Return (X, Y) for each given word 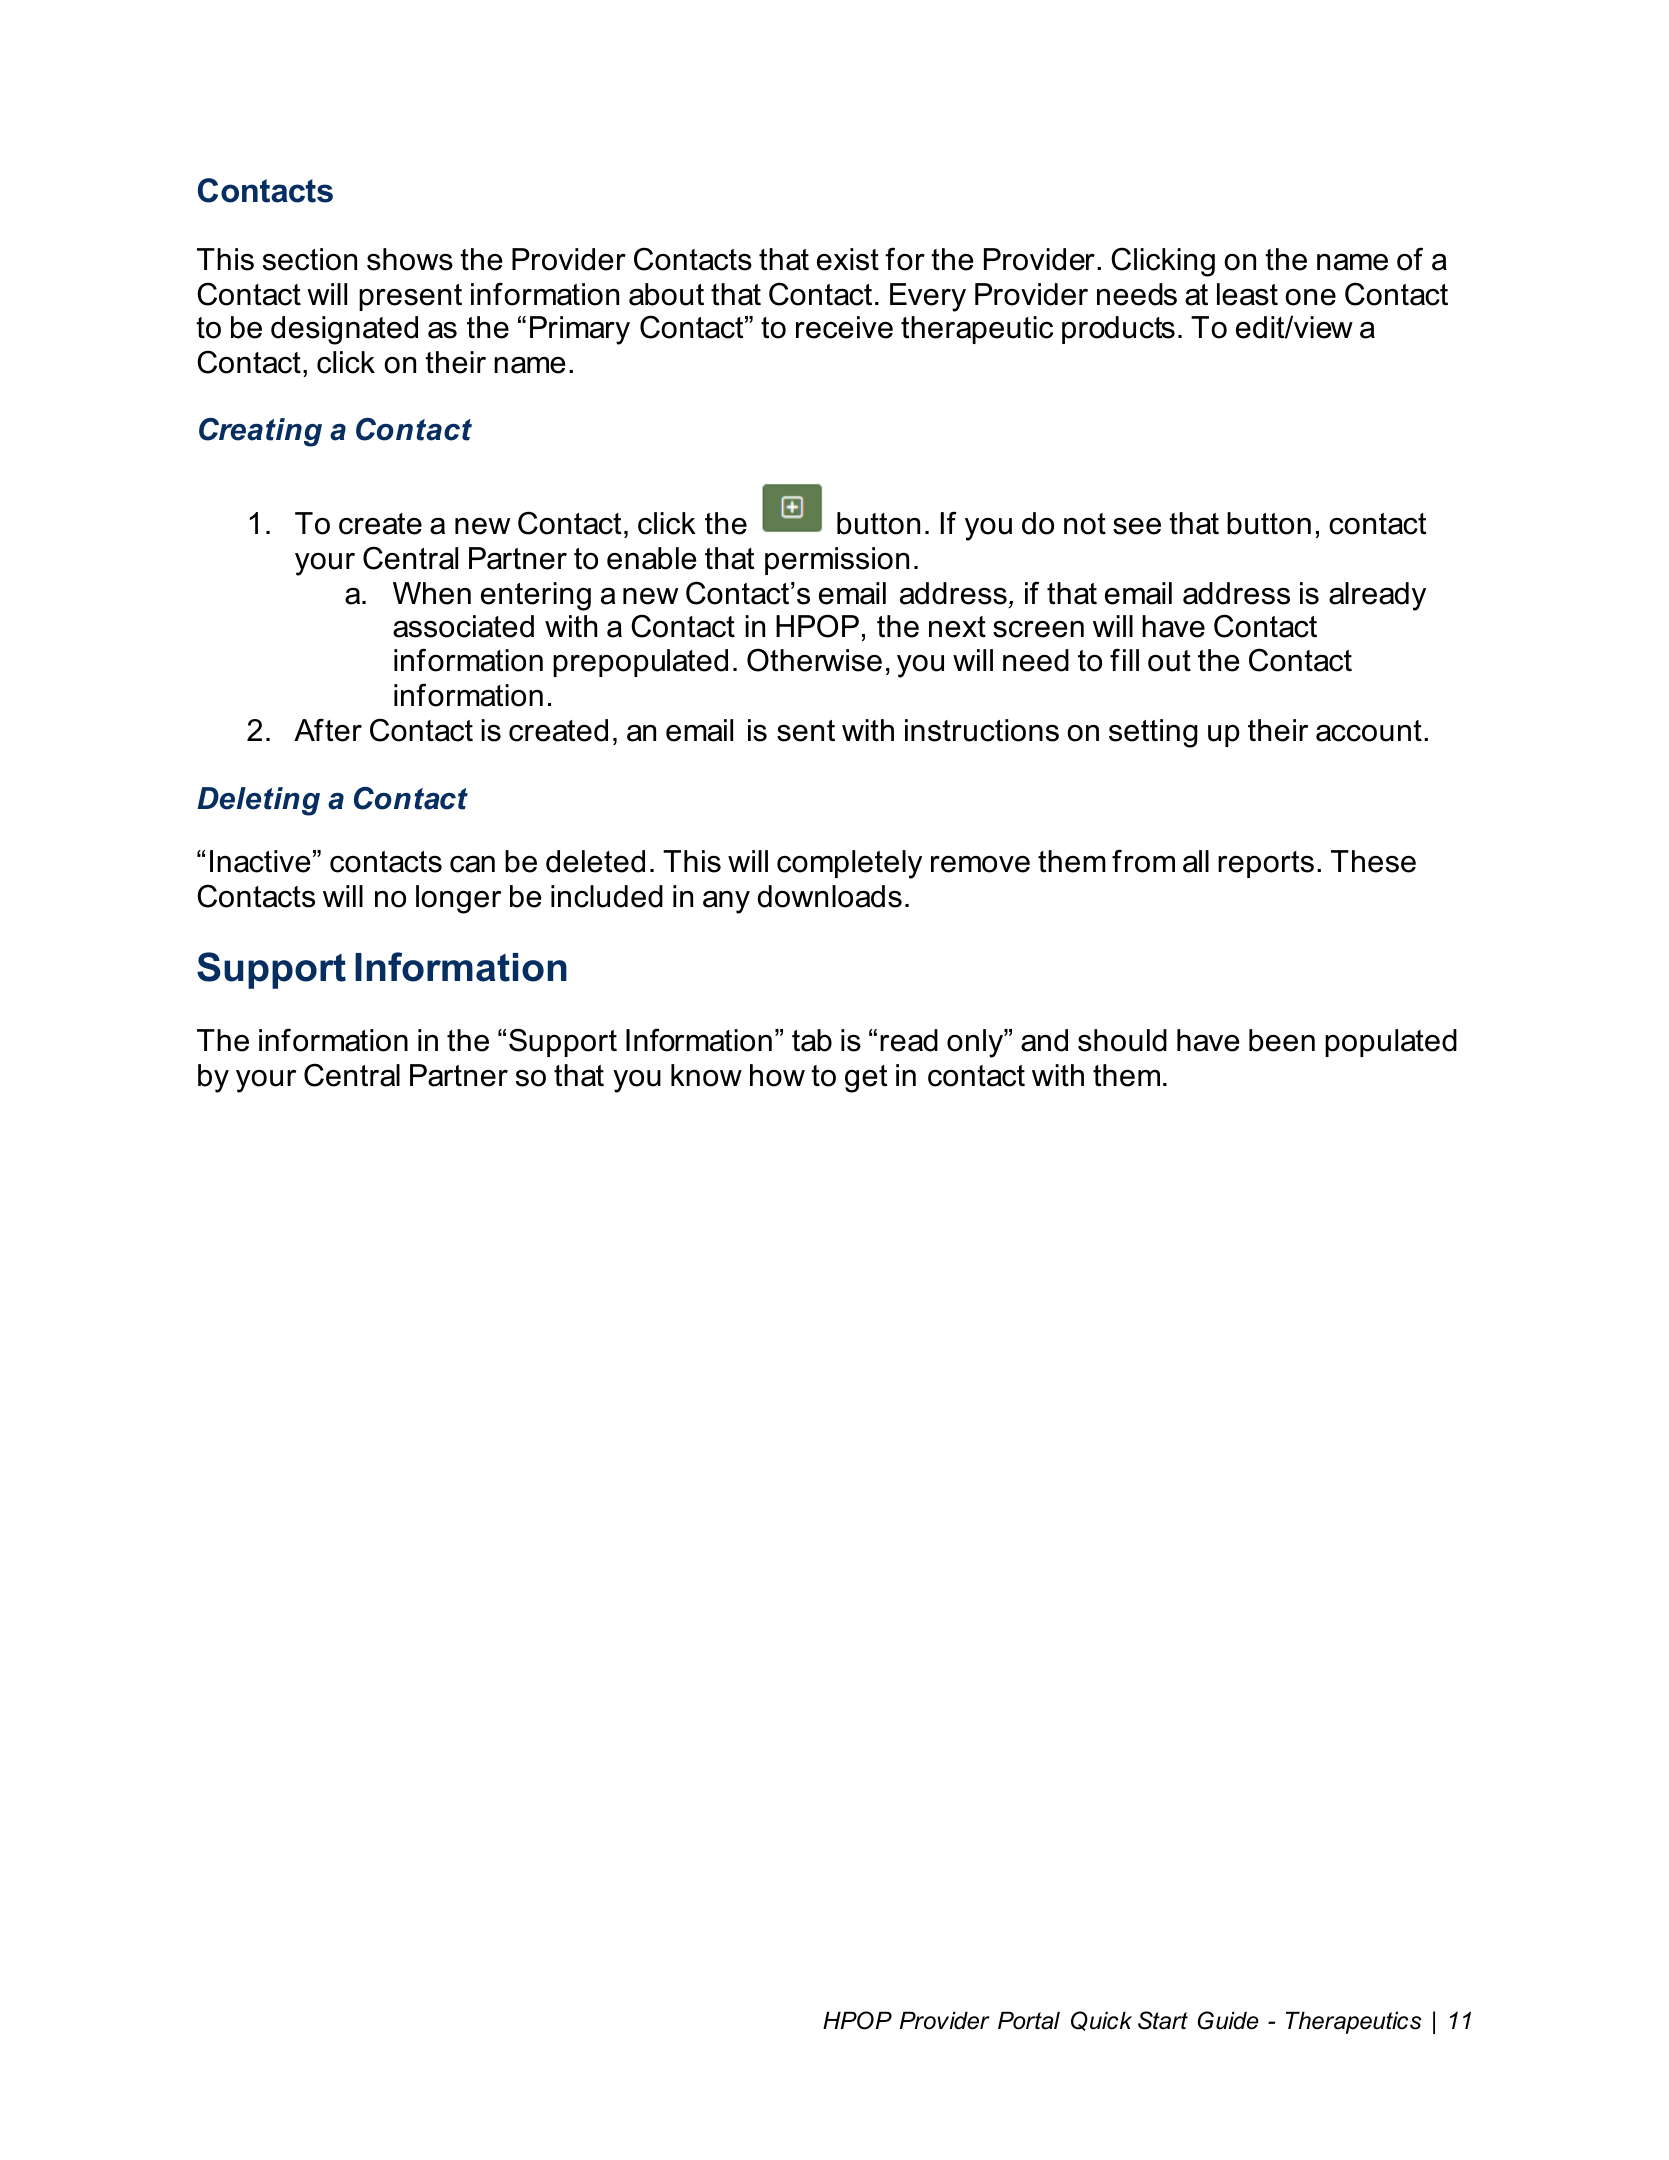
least (1247, 294)
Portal (1029, 2021)
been (1282, 1040)
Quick (1101, 2021)
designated (344, 330)
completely (849, 864)
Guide (1228, 2020)
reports (1266, 864)
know (706, 1075)
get (866, 1079)
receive (844, 327)
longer (458, 899)
